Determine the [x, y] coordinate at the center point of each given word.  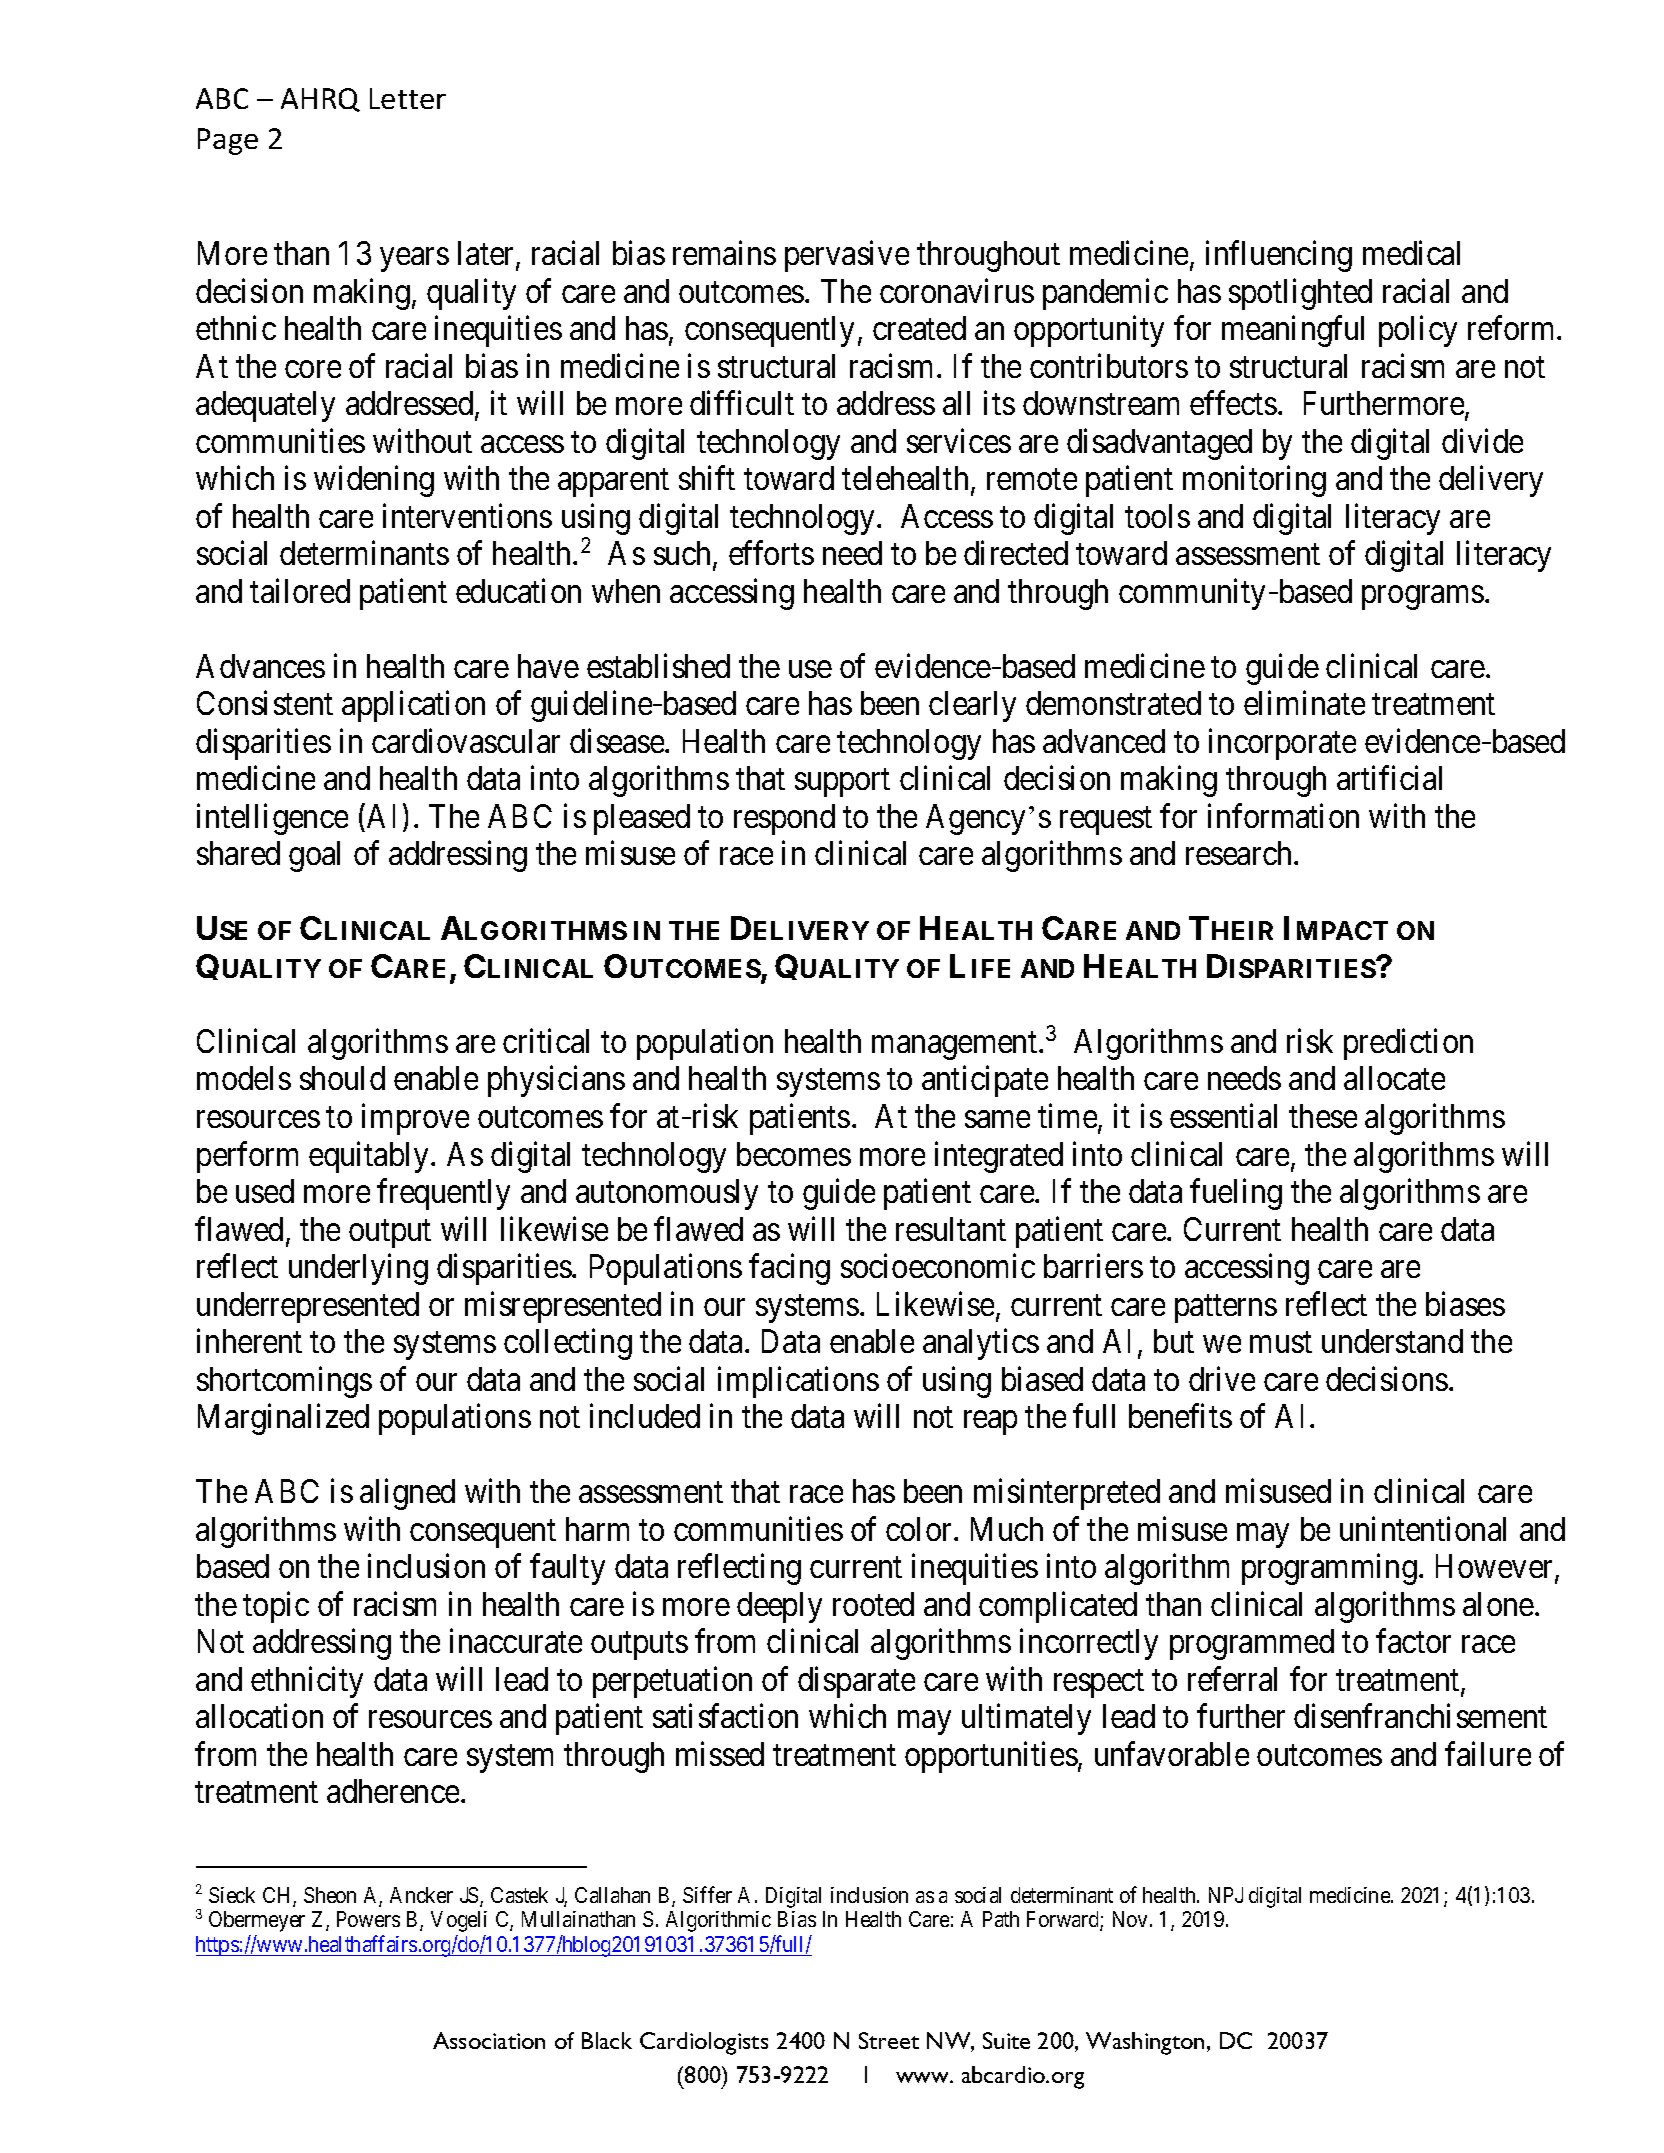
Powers [368, 1919]
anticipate [985, 1081]
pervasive [847, 256]
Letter [408, 98]
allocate [1394, 1078]
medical [1411, 253]
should [342, 1078]
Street [889, 2040]
